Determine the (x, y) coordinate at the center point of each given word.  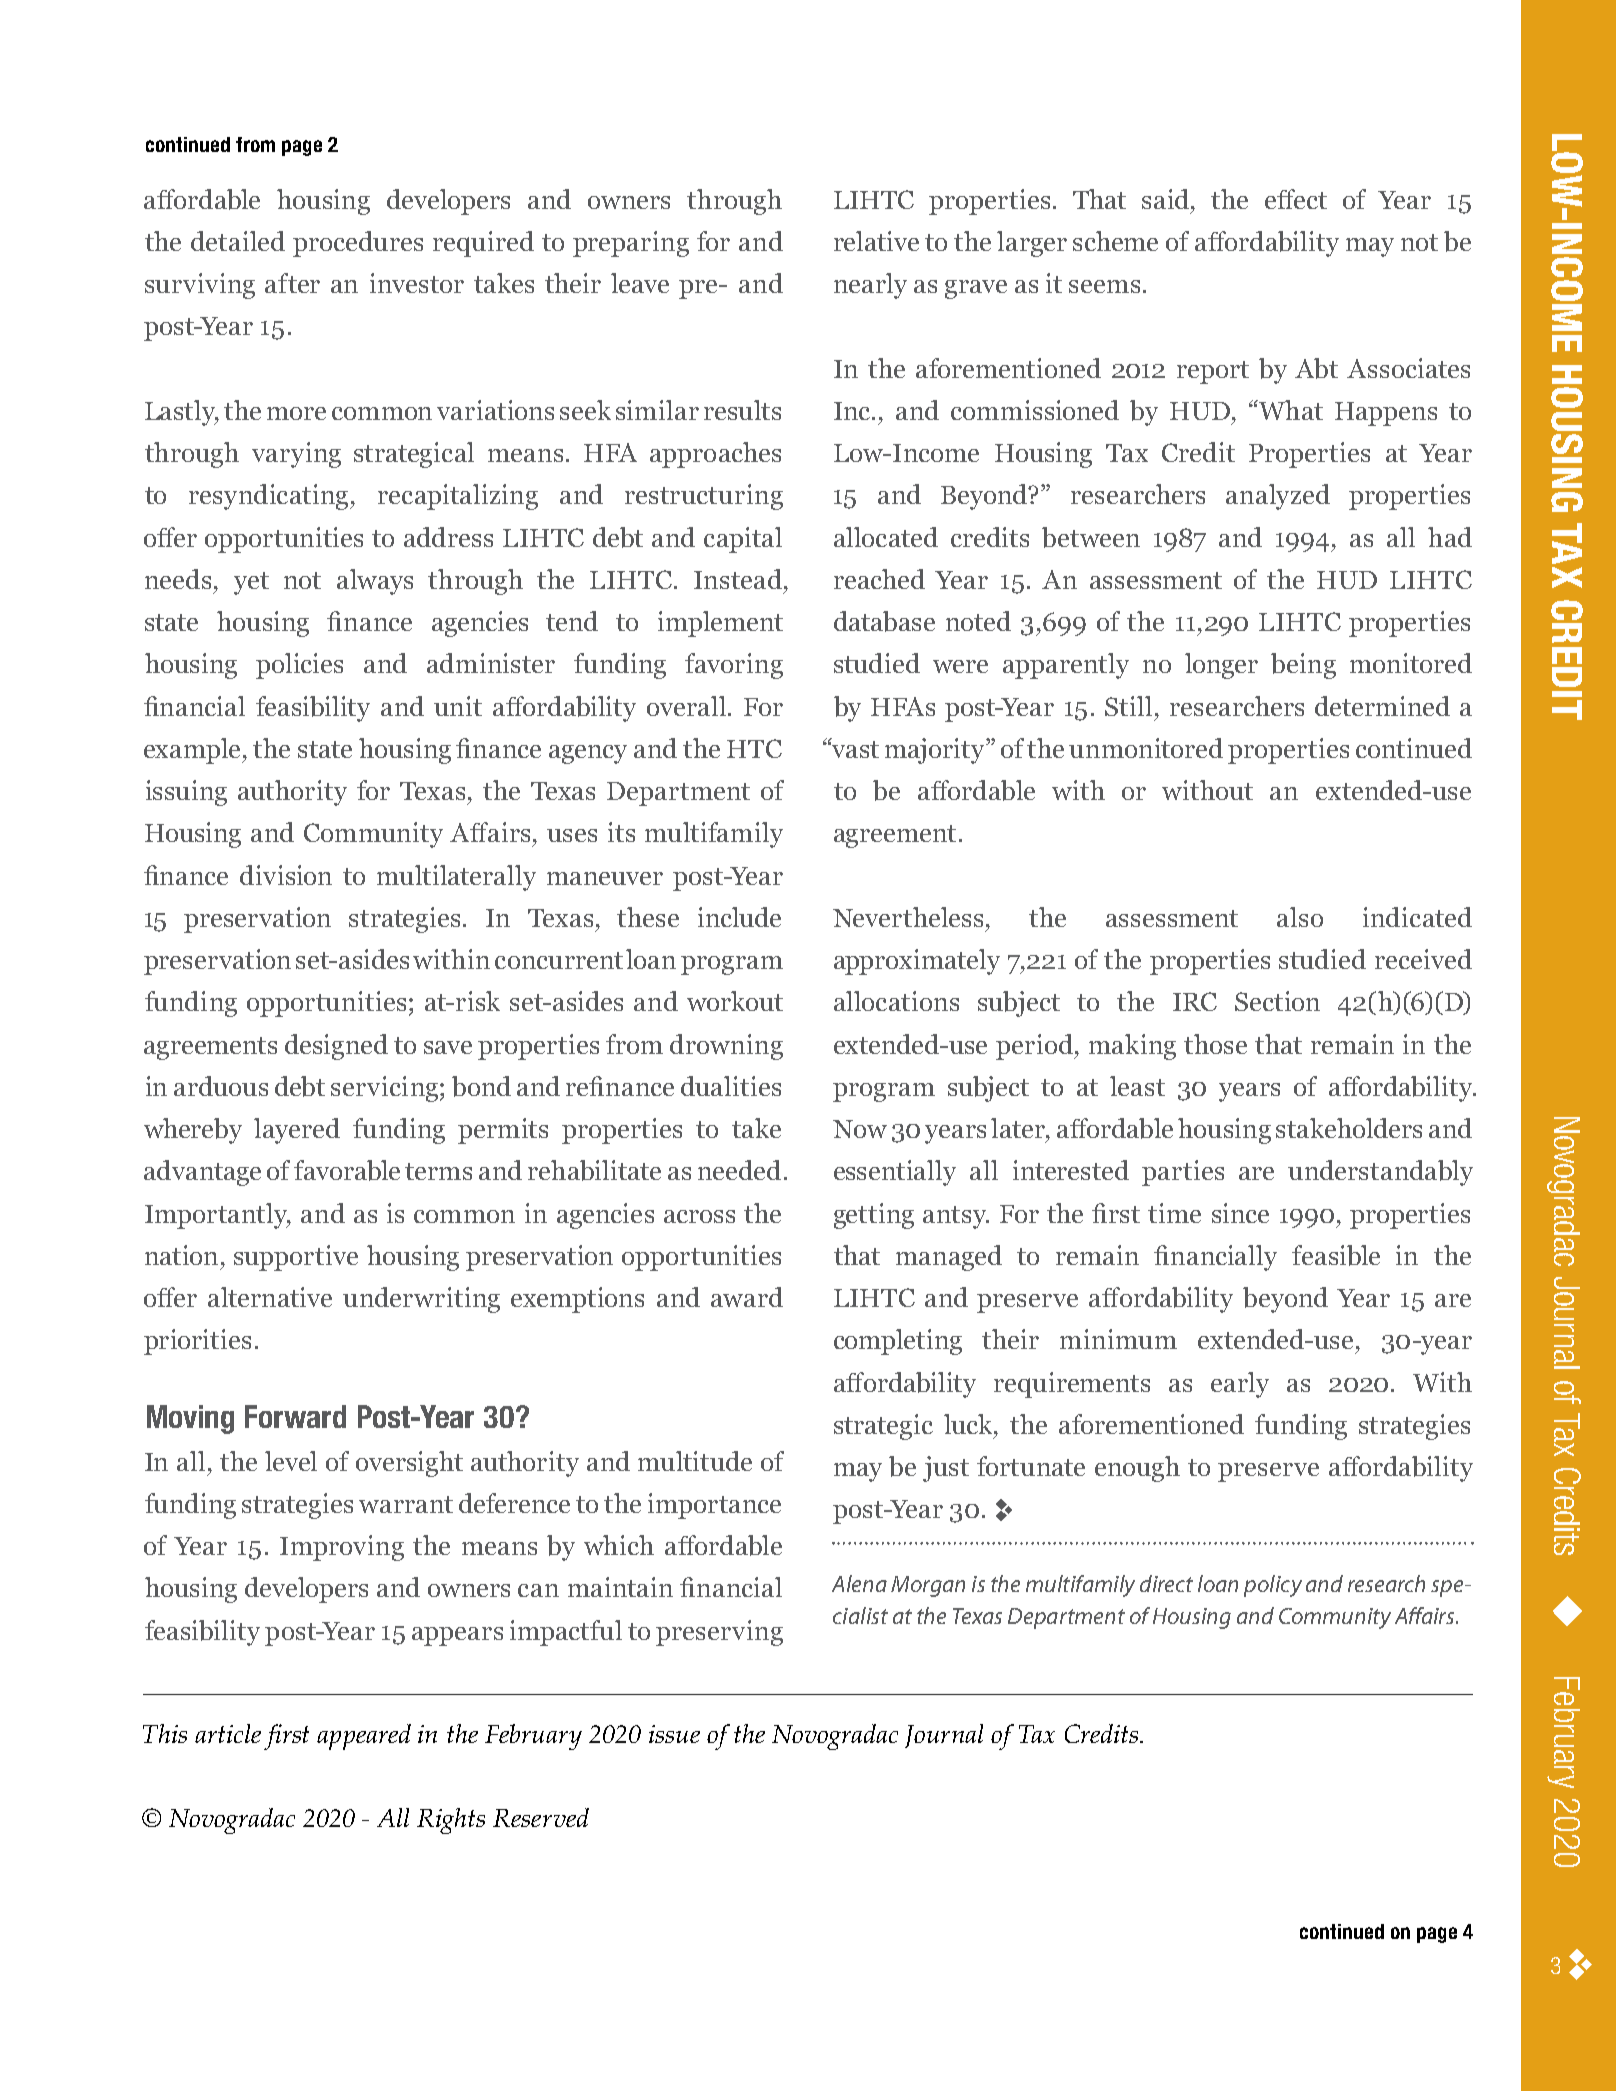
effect (1296, 199)
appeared (364, 1737)
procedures (358, 244)
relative (876, 241)
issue (674, 1734)
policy (1273, 1586)
